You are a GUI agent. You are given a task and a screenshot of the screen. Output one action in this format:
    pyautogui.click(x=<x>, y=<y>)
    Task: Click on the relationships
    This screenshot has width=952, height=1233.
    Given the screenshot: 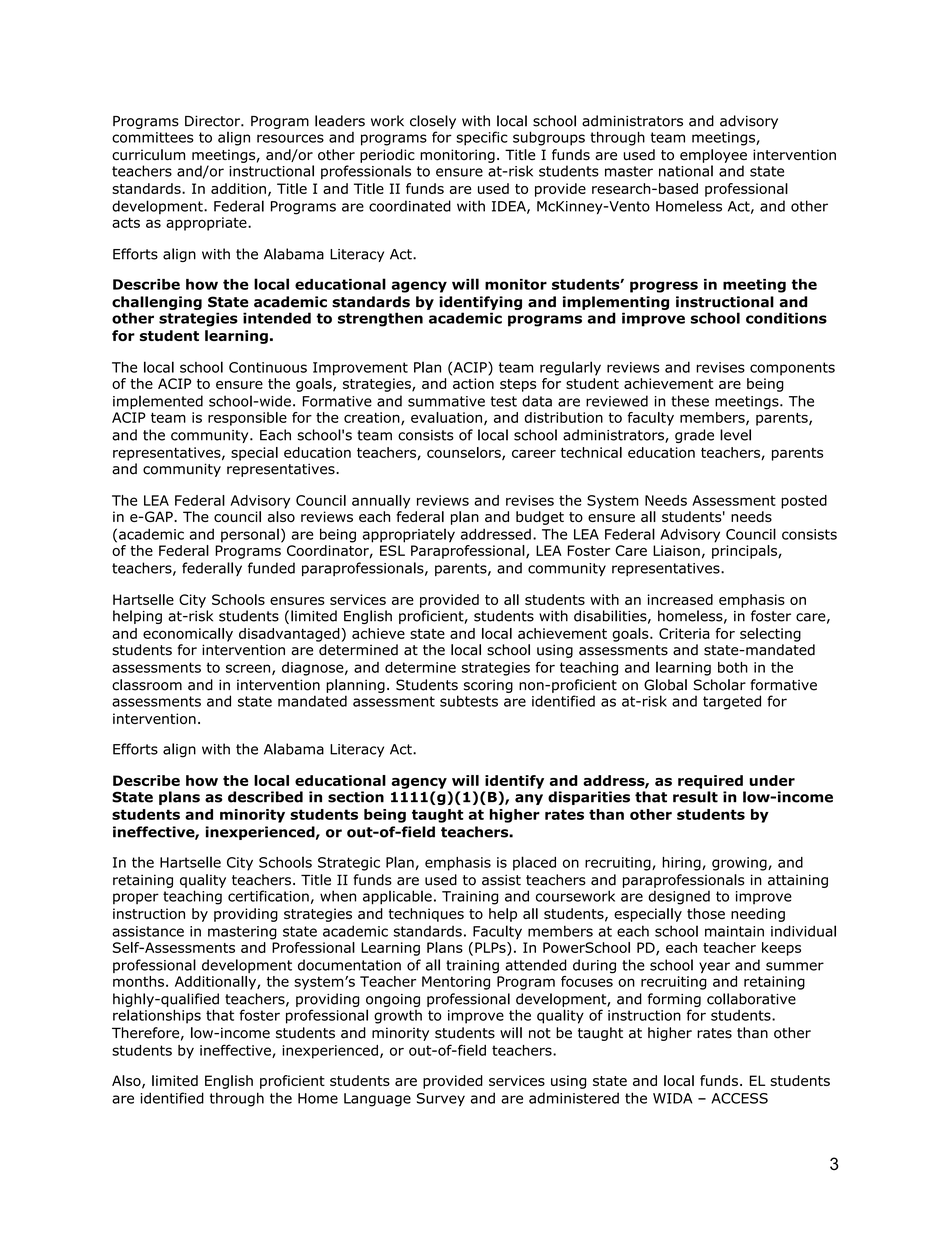 What is the action you would take?
    pyautogui.click(x=157, y=1016)
